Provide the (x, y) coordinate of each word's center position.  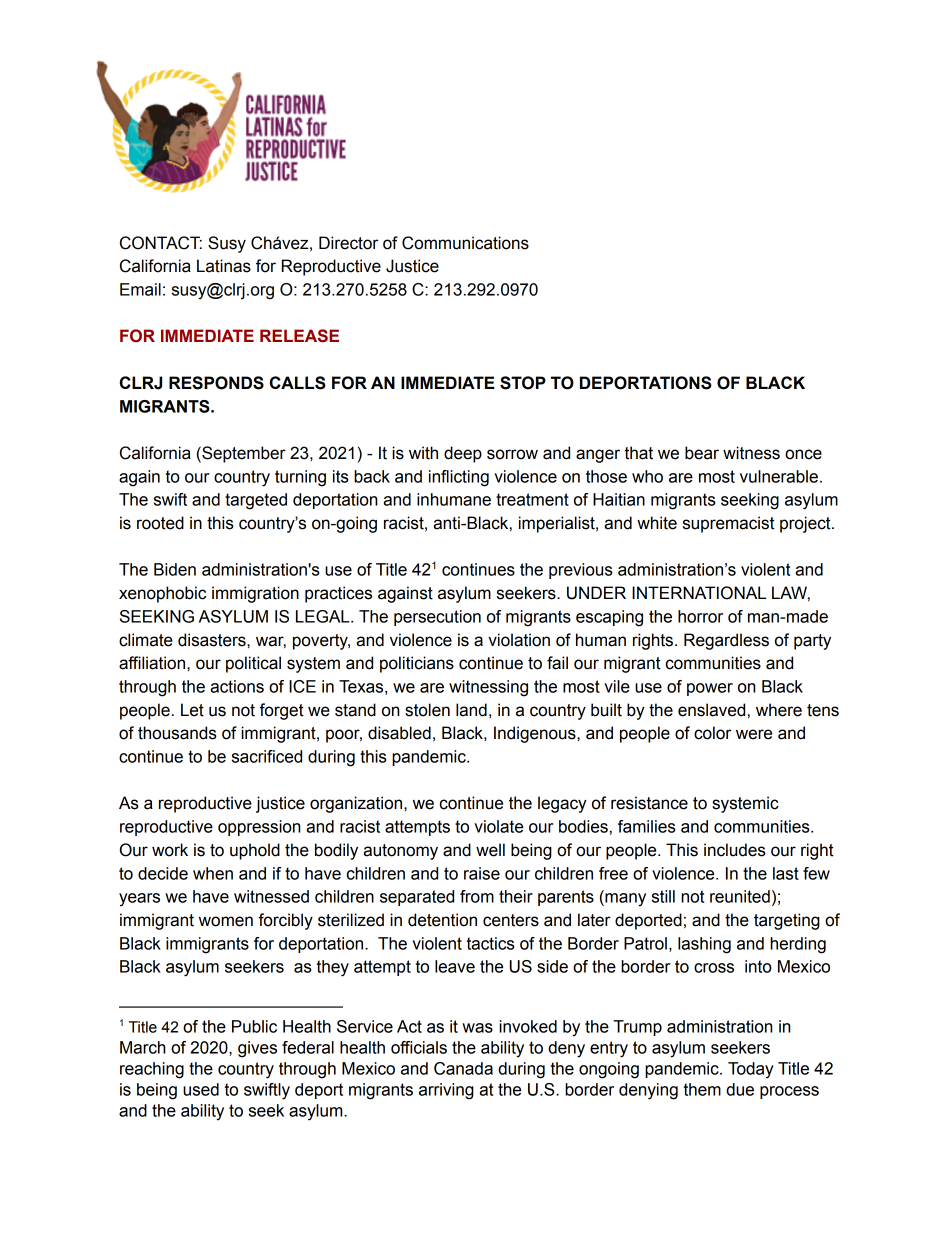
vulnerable (779, 476)
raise (482, 873)
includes (735, 850)
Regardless (726, 641)
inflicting (459, 478)
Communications (465, 243)
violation (519, 640)
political (253, 664)
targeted (256, 501)
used (201, 1089)
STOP (523, 383)
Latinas (224, 266)
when (213, 873)
